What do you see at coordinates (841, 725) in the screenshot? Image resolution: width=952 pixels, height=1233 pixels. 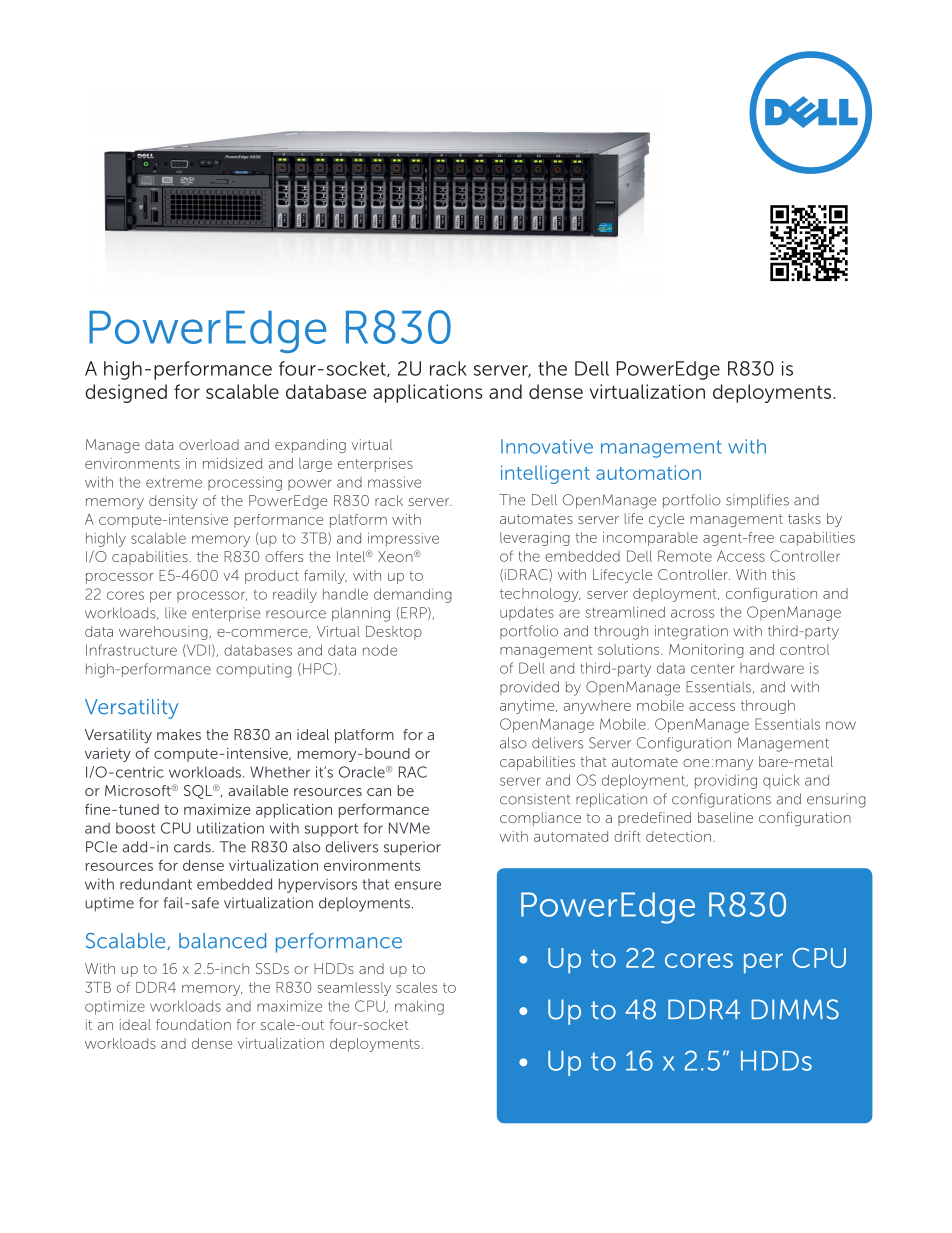 I see `now` at bounding box center [841, 725].
